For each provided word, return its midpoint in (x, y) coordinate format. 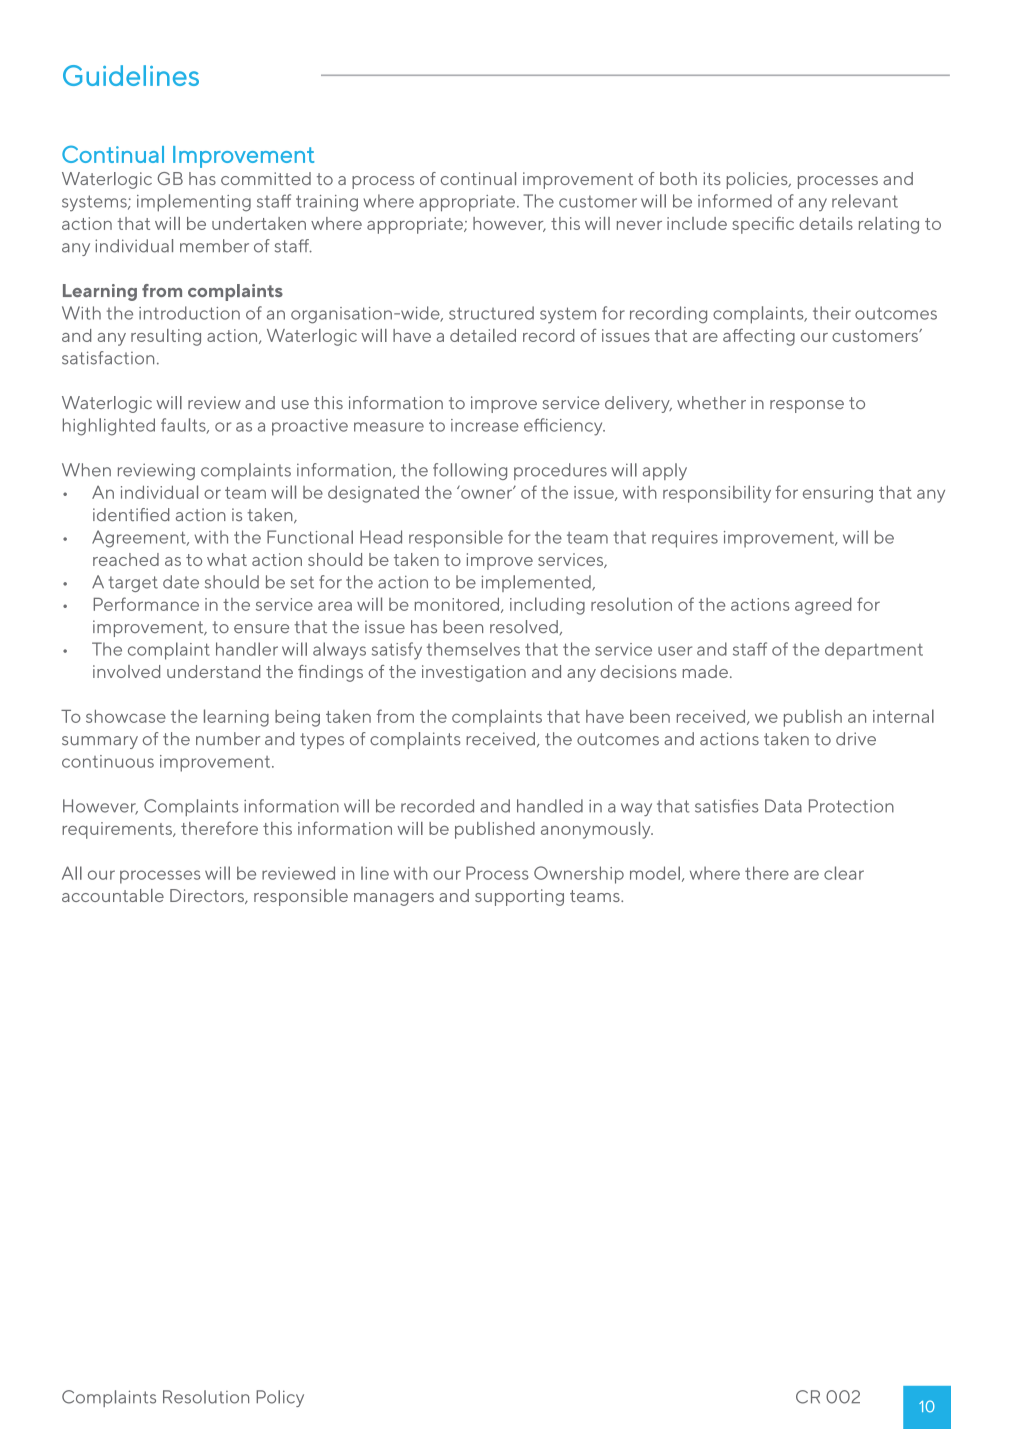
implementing (194, 203)
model (655, 873)
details (826, 223)
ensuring (838, 494)
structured (491, 313)
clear (844, 873)
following (470, 471)
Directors (208, 896)
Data (783, 806)
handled (550, 806)
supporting (519, 897)
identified (131, 514)
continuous (108, 761)
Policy (280, 1398)
